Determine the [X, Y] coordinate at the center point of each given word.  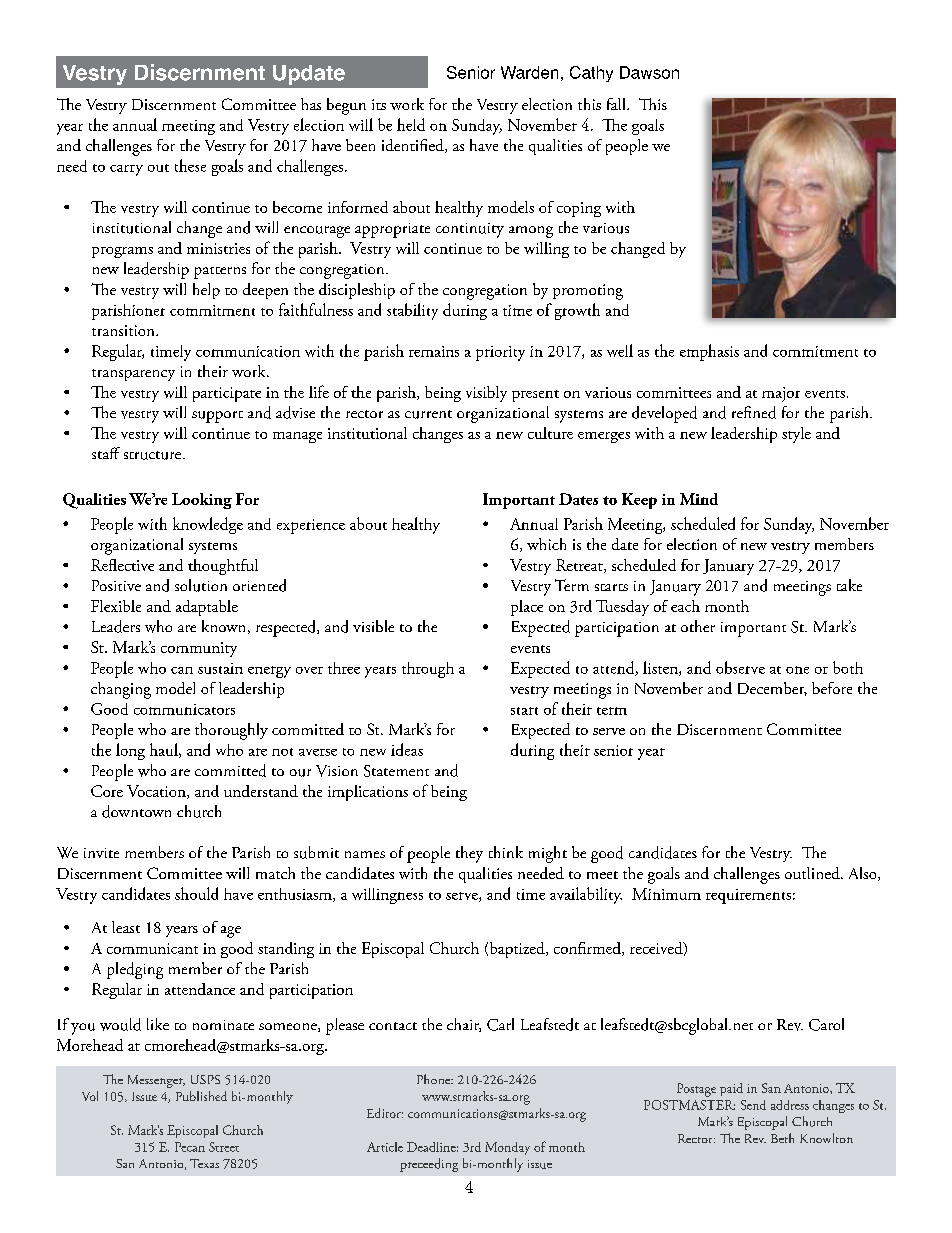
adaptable [207, 608]
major [781, 394]
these [190, 165]
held [411, 124]
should [196, 893]
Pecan [190, 1147]
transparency [133, 375]
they [469, 854]
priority [500, 353]
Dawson [649, 72]
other [698, 626]
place [527, 608]
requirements [748, 896]
